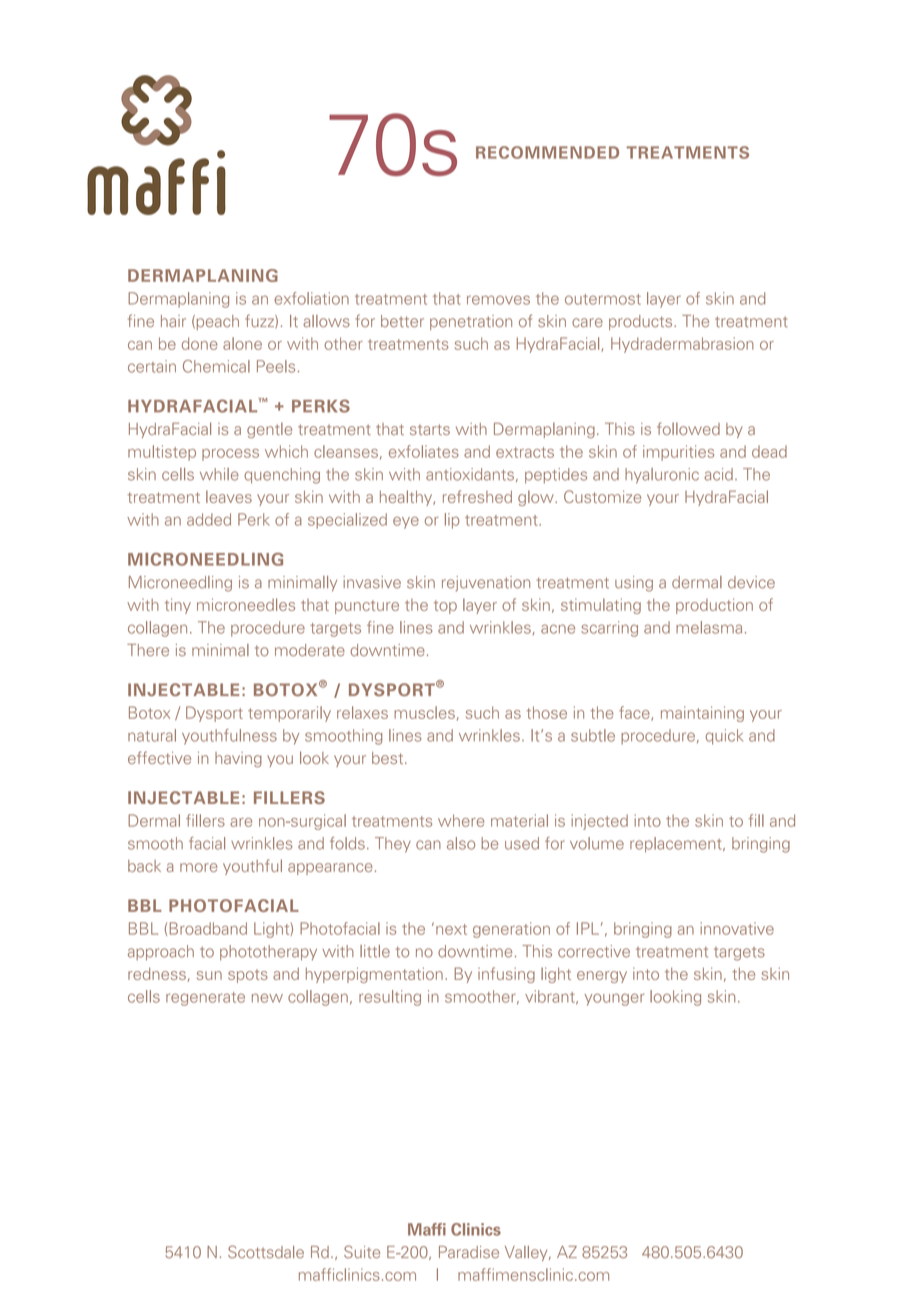  Describe the element at coordinates (737, 928) in the screenshot. I see `innovative` at that location.
